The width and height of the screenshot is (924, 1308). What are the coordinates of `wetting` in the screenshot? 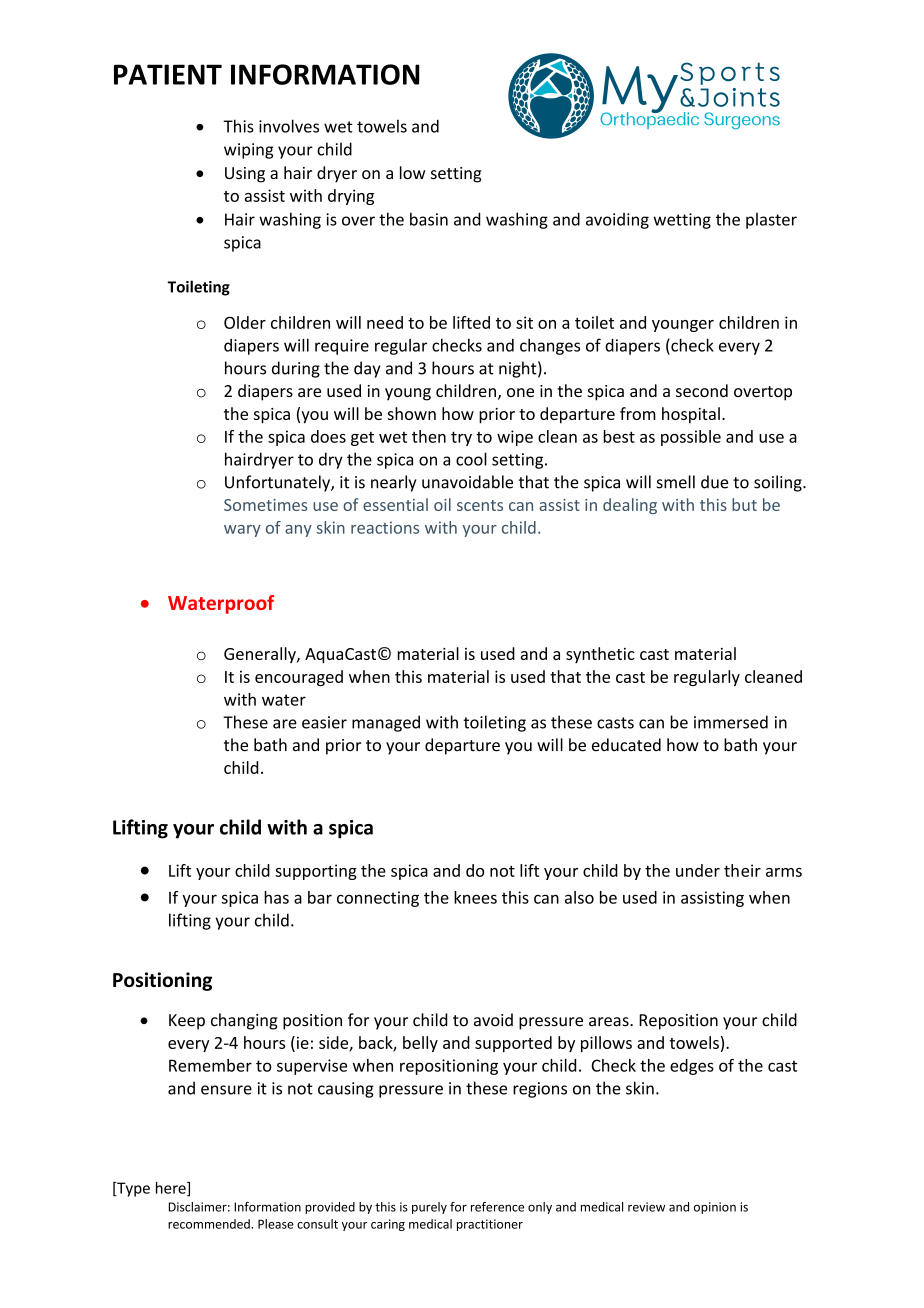 It's located at (682, 221).
